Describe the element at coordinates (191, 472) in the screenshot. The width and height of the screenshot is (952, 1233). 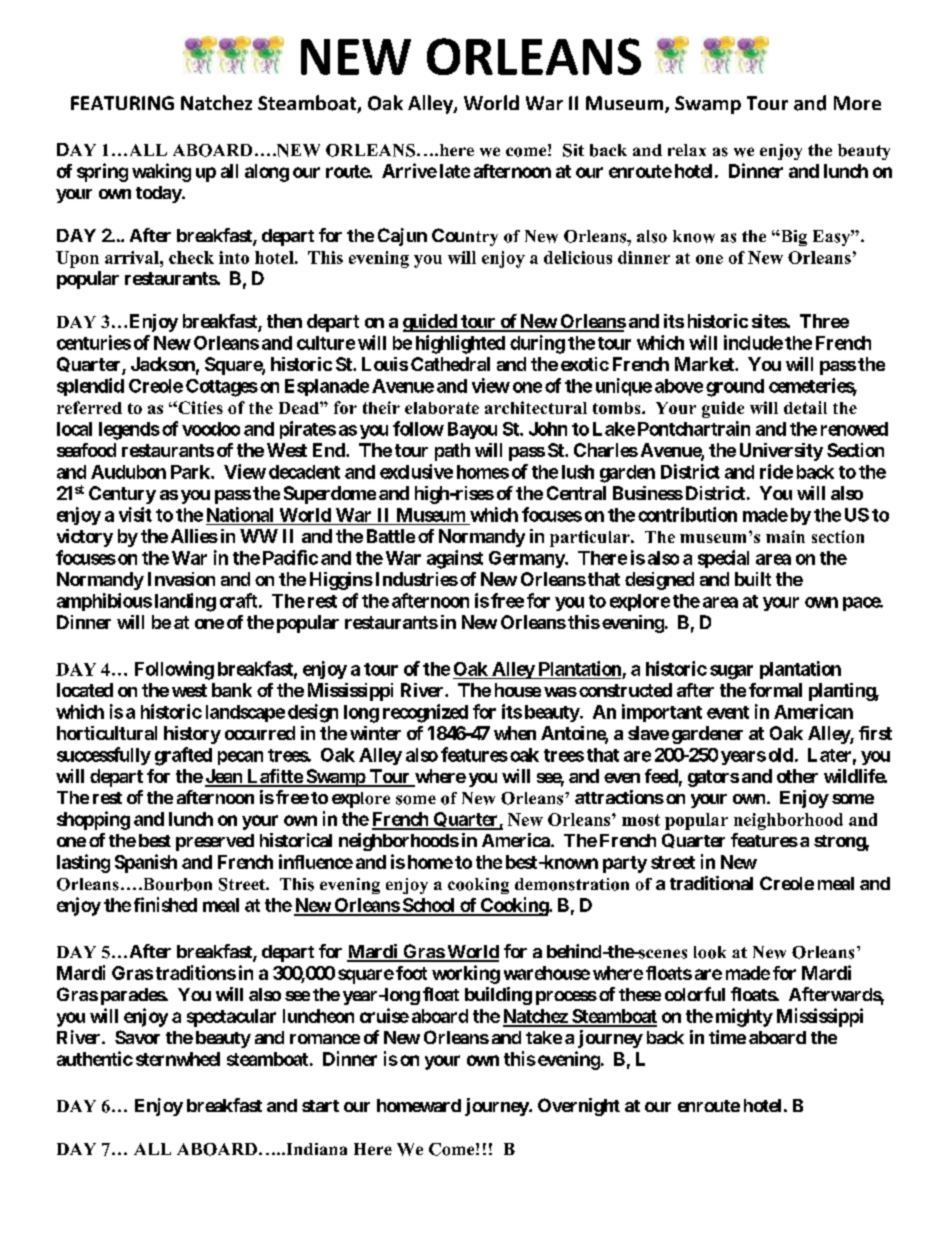
I see `Park` at that location.
